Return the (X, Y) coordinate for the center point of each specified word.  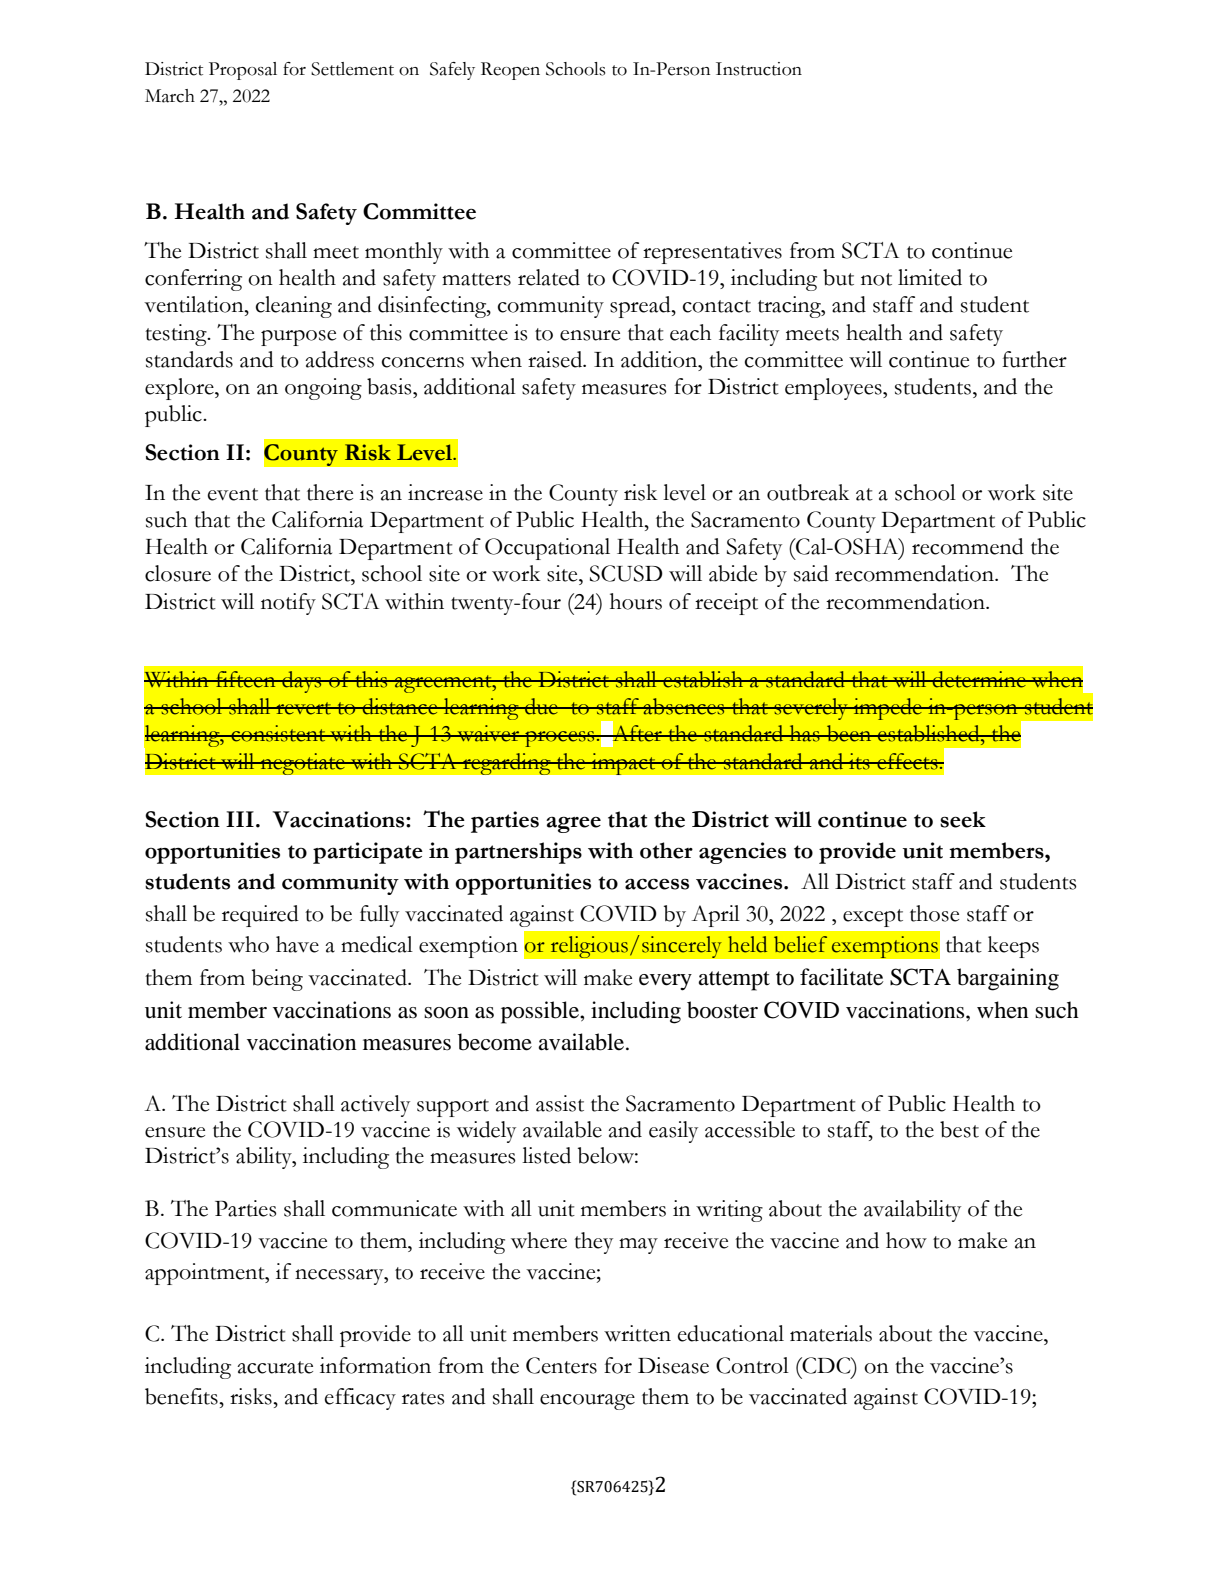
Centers (561, 1365)
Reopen (510, 71)
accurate (275, 1367)
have (297, 944)
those (934, 913)
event (233, 494)
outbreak (808, 492)
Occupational (547, 549)
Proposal (243, 71)
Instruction (759, 69)
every (665, 982)
